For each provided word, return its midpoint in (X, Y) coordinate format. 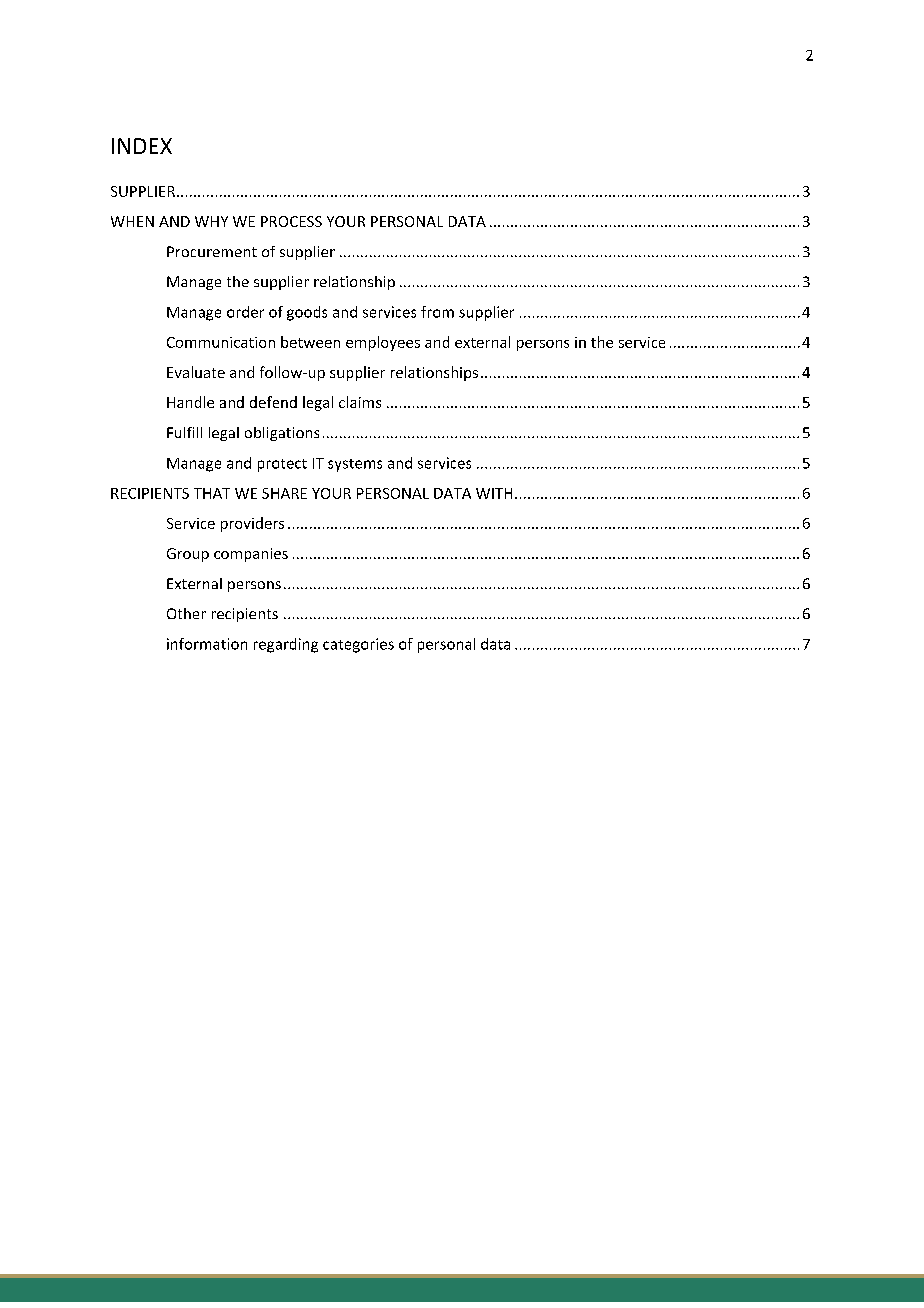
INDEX (142, 146)
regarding (286, 645)
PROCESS (291, 221)
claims (360, 402)
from (437, 312)
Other (186, 613)
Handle (190, 402)
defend (273, 402)
